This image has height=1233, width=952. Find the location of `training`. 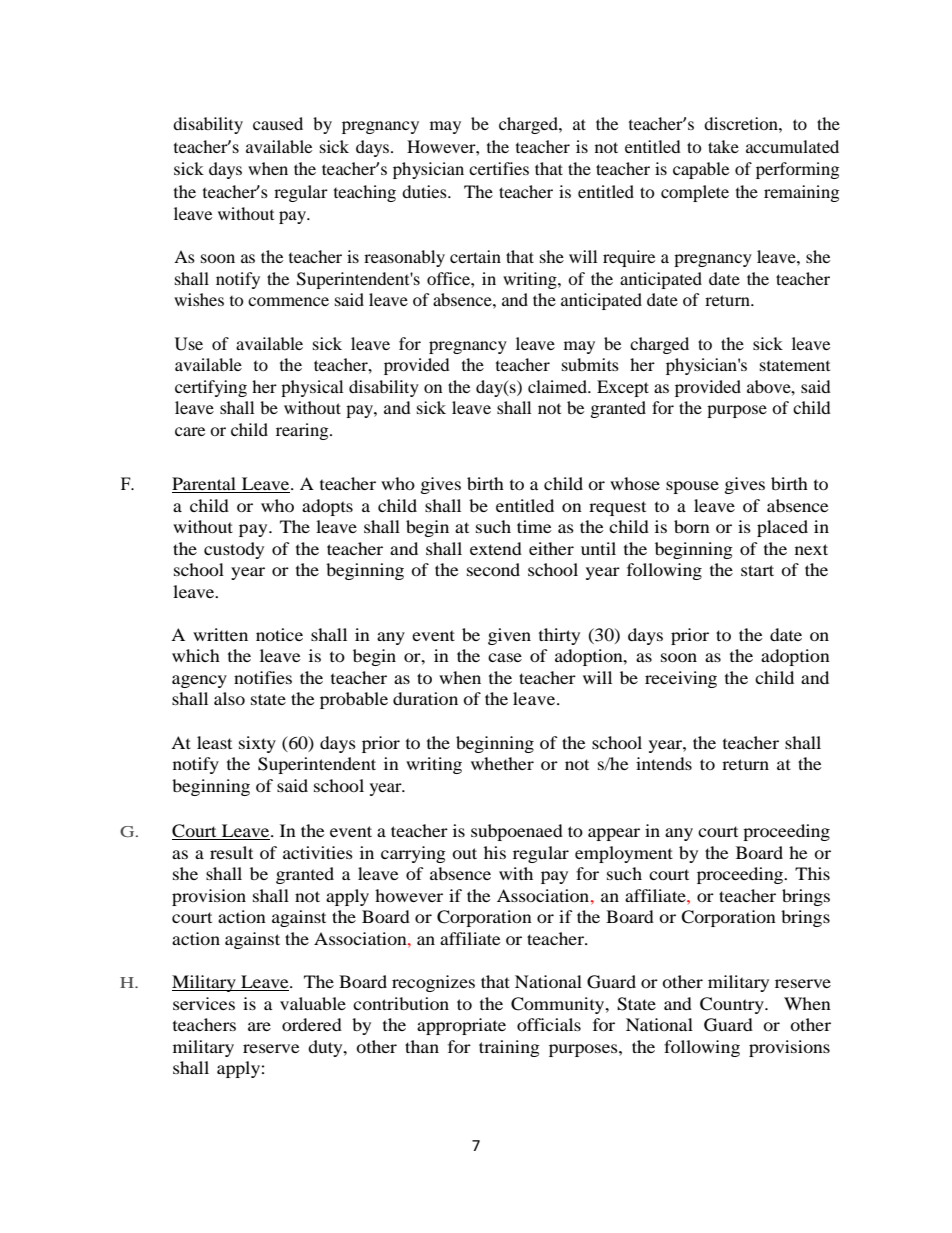

training is located at coordinates (509, 1048).
